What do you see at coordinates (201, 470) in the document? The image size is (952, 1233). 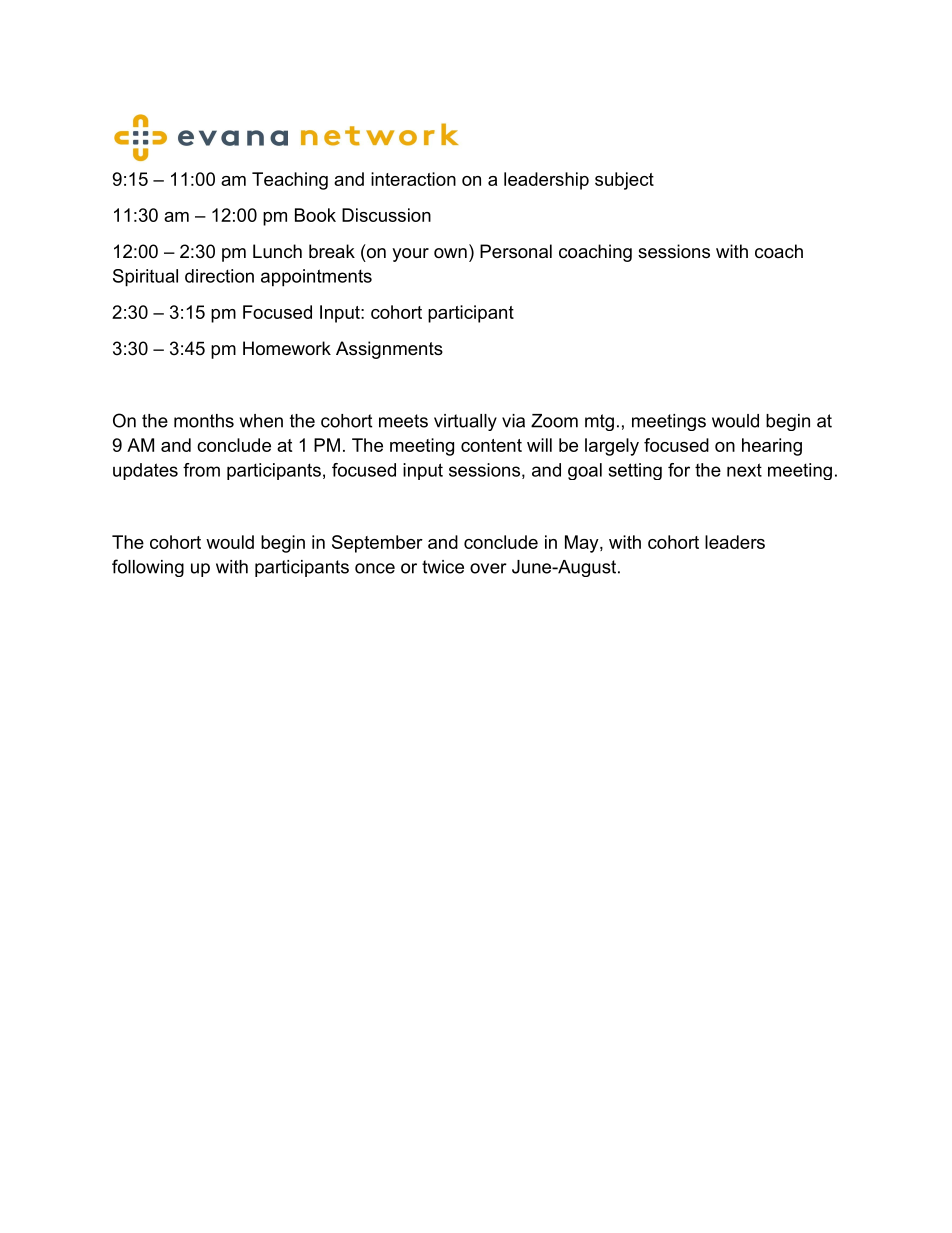 I see `from` at bounding box center [201, 470].
